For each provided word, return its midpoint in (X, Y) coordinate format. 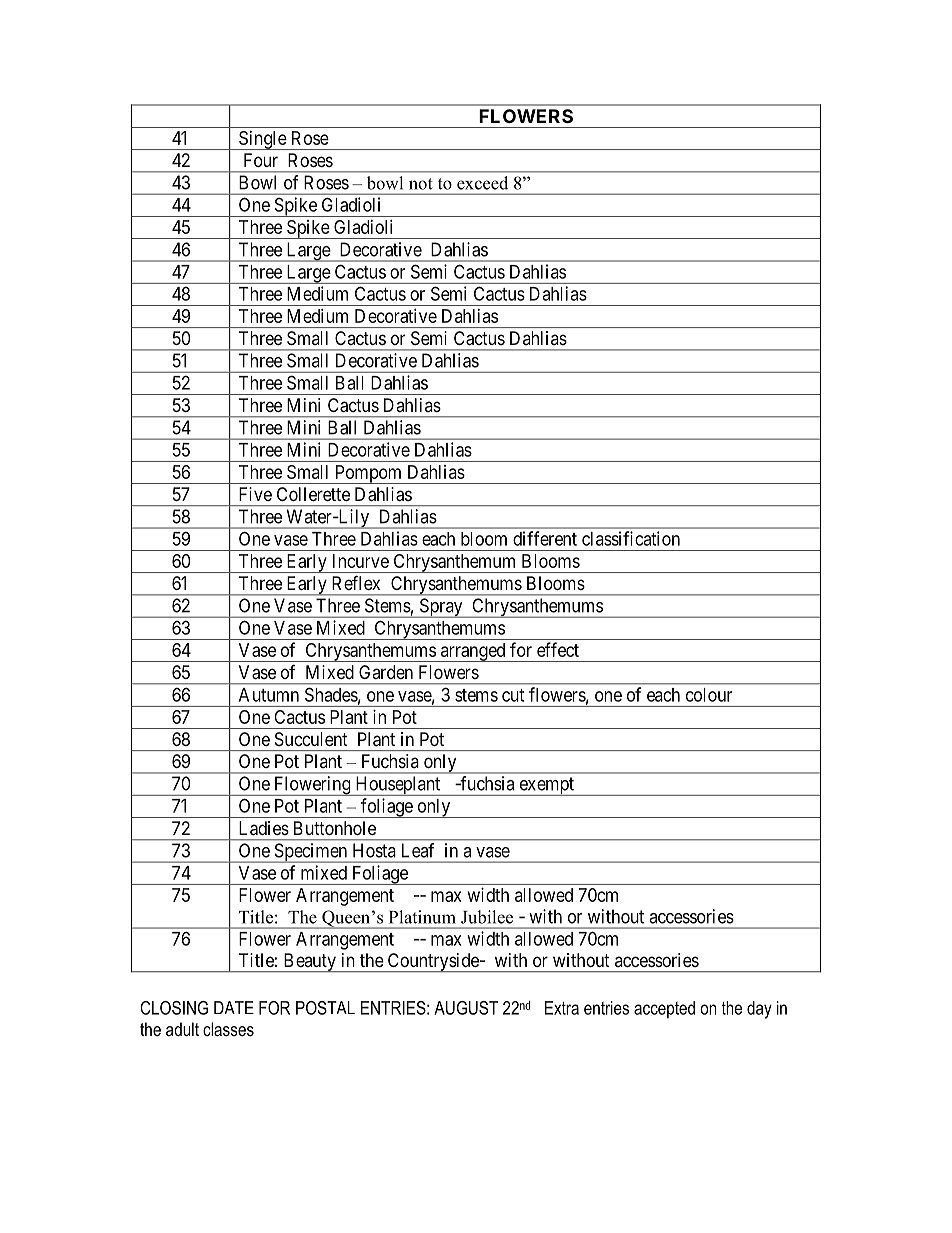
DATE (234, 1007)
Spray (441, 608)
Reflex (356, 583)
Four (261, 160)
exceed (482, 183)
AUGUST (466, 1008)
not (421, 184)
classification (631, 538)
